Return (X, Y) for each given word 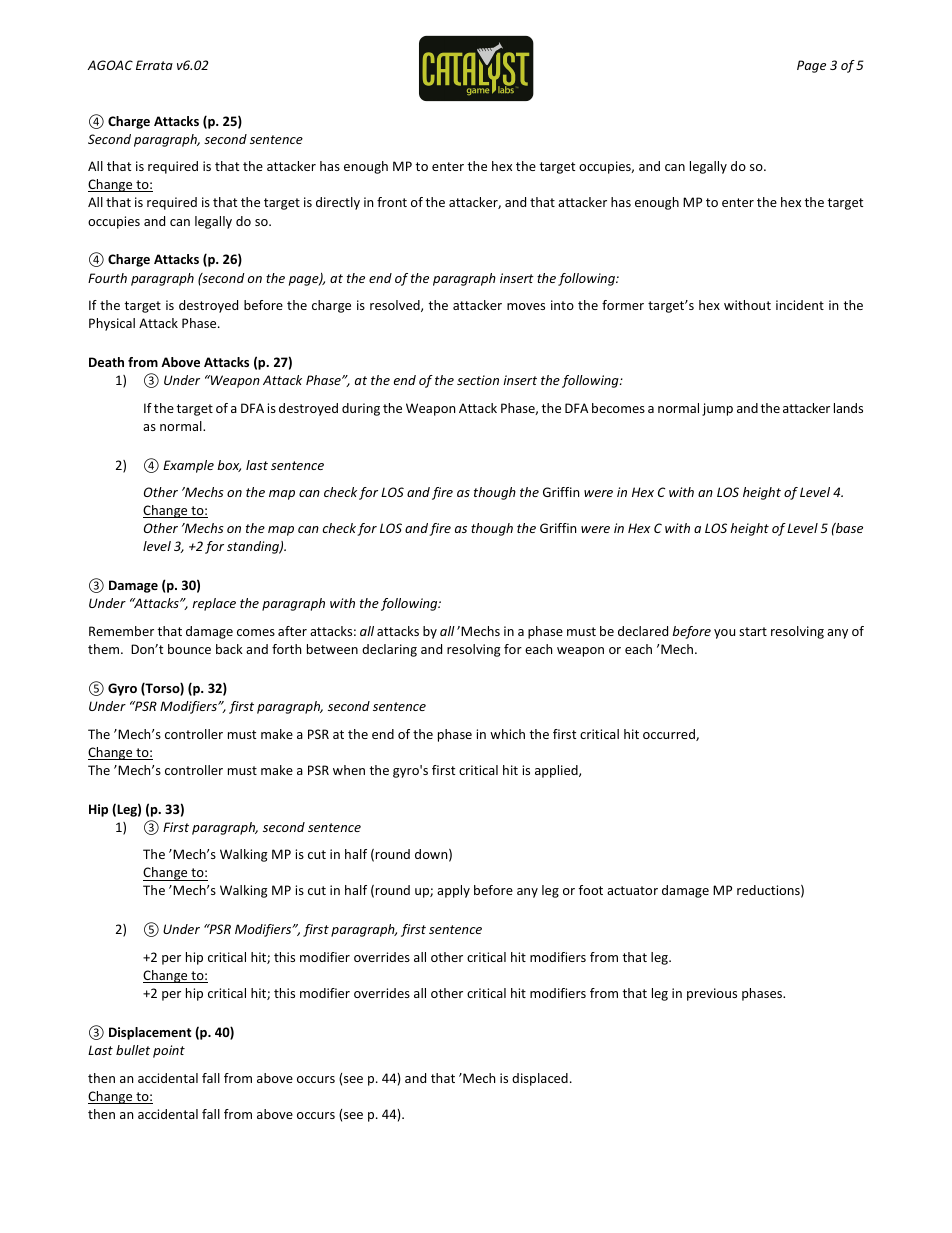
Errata (154, 65)
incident (800, 305)
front (392, 202)
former (623, 305)
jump (717, 409)
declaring (389, 650)
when (349, 770)
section (478, 380)
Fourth (107, 278)
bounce (189, 649)
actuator (632, 890)
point (169, 1051)
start (753, 631)
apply (453, 891)
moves (526, 306)
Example (188, 466)
